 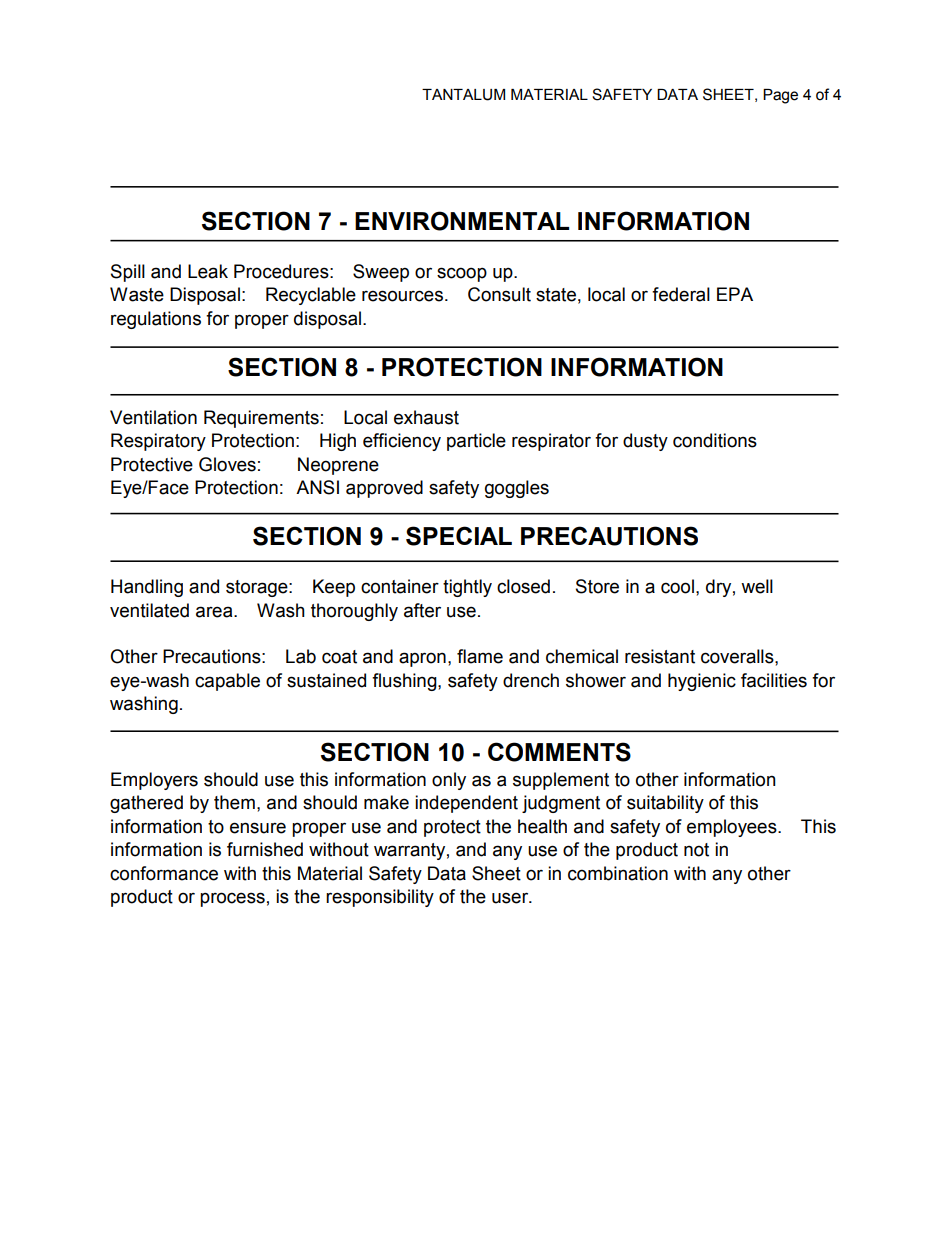 What do you see at coordinates (780, 96) in the image?
I see `Page` at bounding box center [780, 96].
